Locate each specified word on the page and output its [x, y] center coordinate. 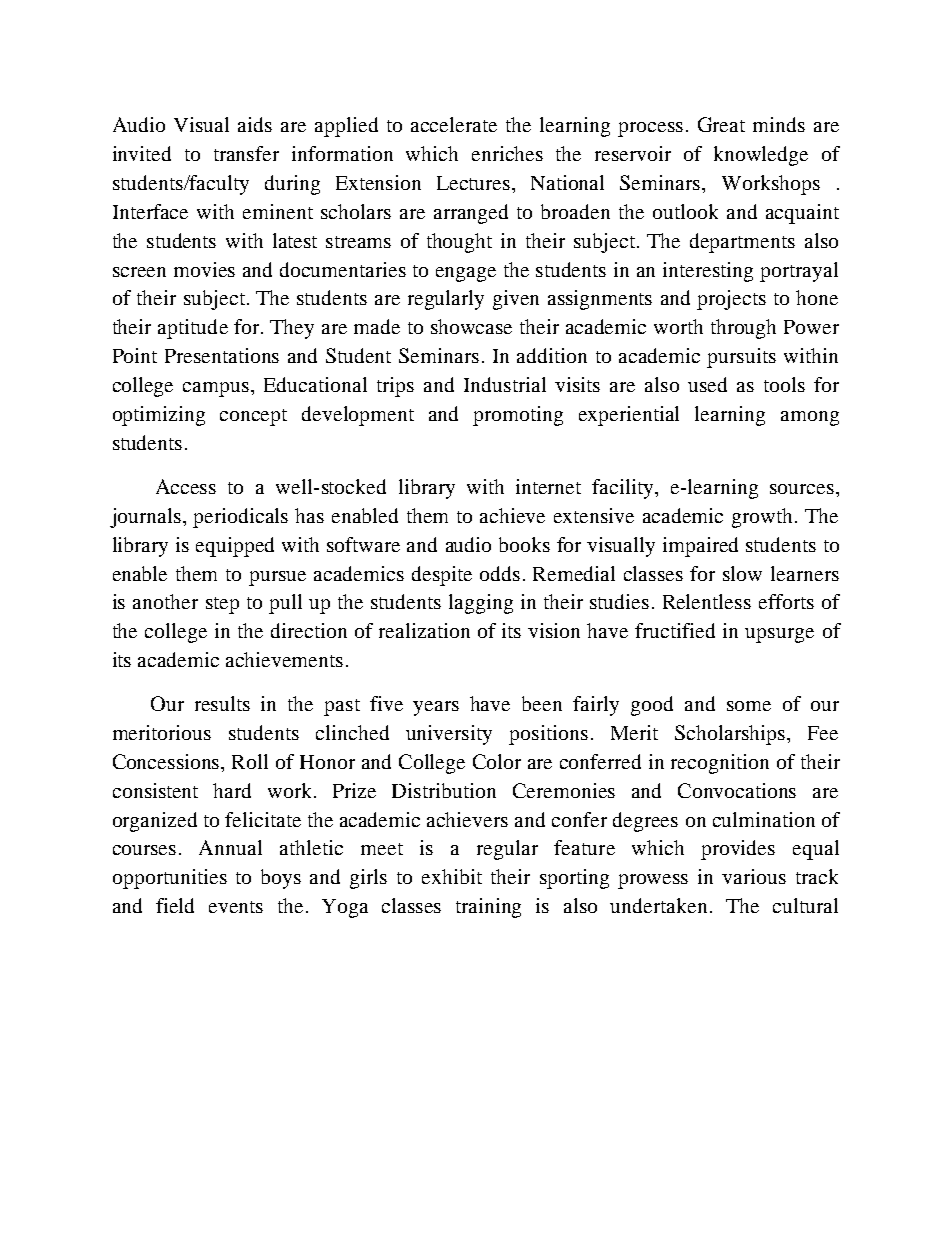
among [810, 418]
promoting [518, 416]
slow [742, 573]
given [516, 300]
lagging [481, 604]
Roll [250, 761]
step [222, 605]
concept [253, 417]
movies [204, 269]
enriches [507, 153]
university [449, 735]
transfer [246, 153]
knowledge [761, 156]
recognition [720, 764]
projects [731, 300]
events [236, 907]
